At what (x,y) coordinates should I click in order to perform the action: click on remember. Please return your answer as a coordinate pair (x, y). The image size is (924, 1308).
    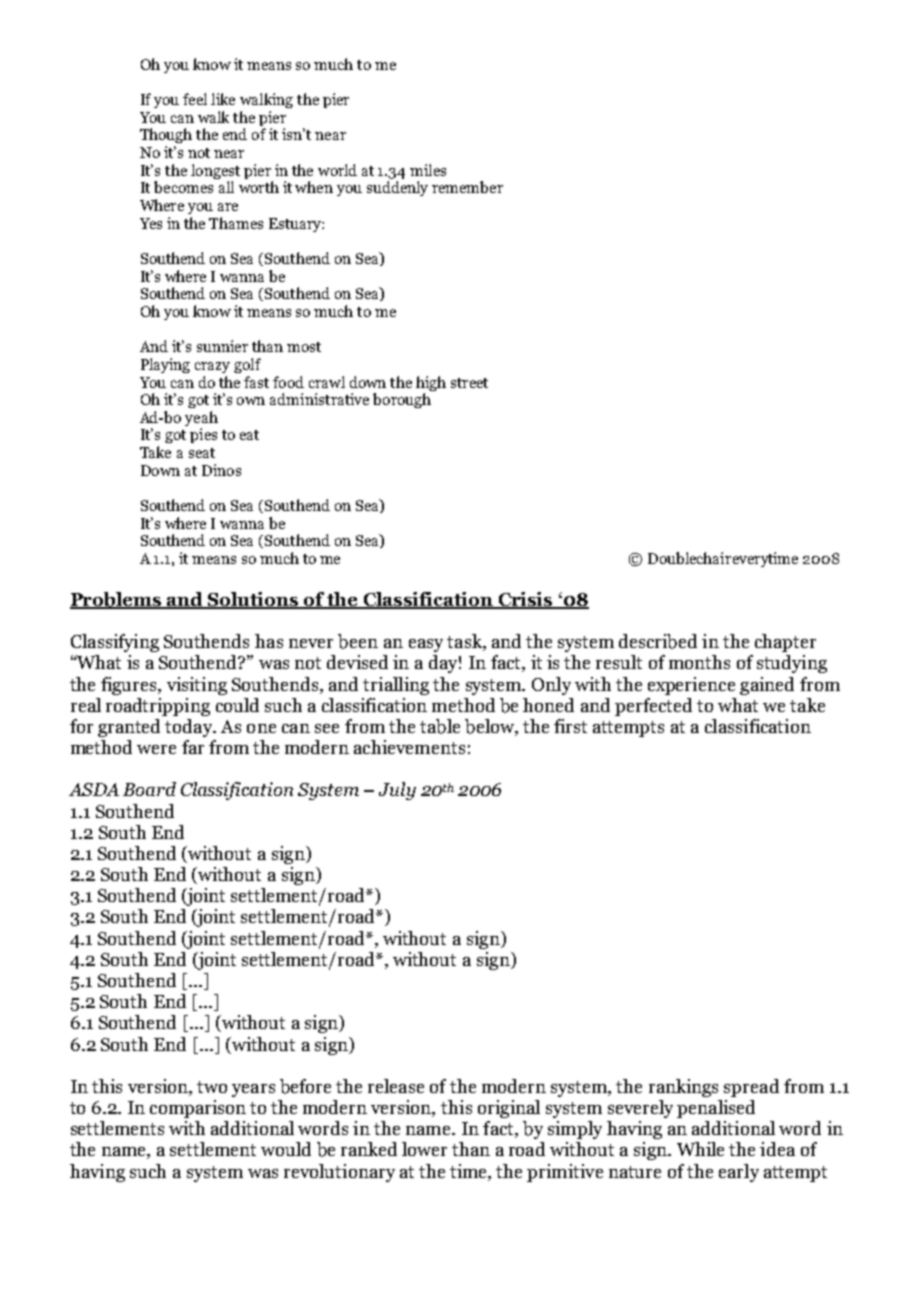
    Looking at the image, I should click on (467, 187).
